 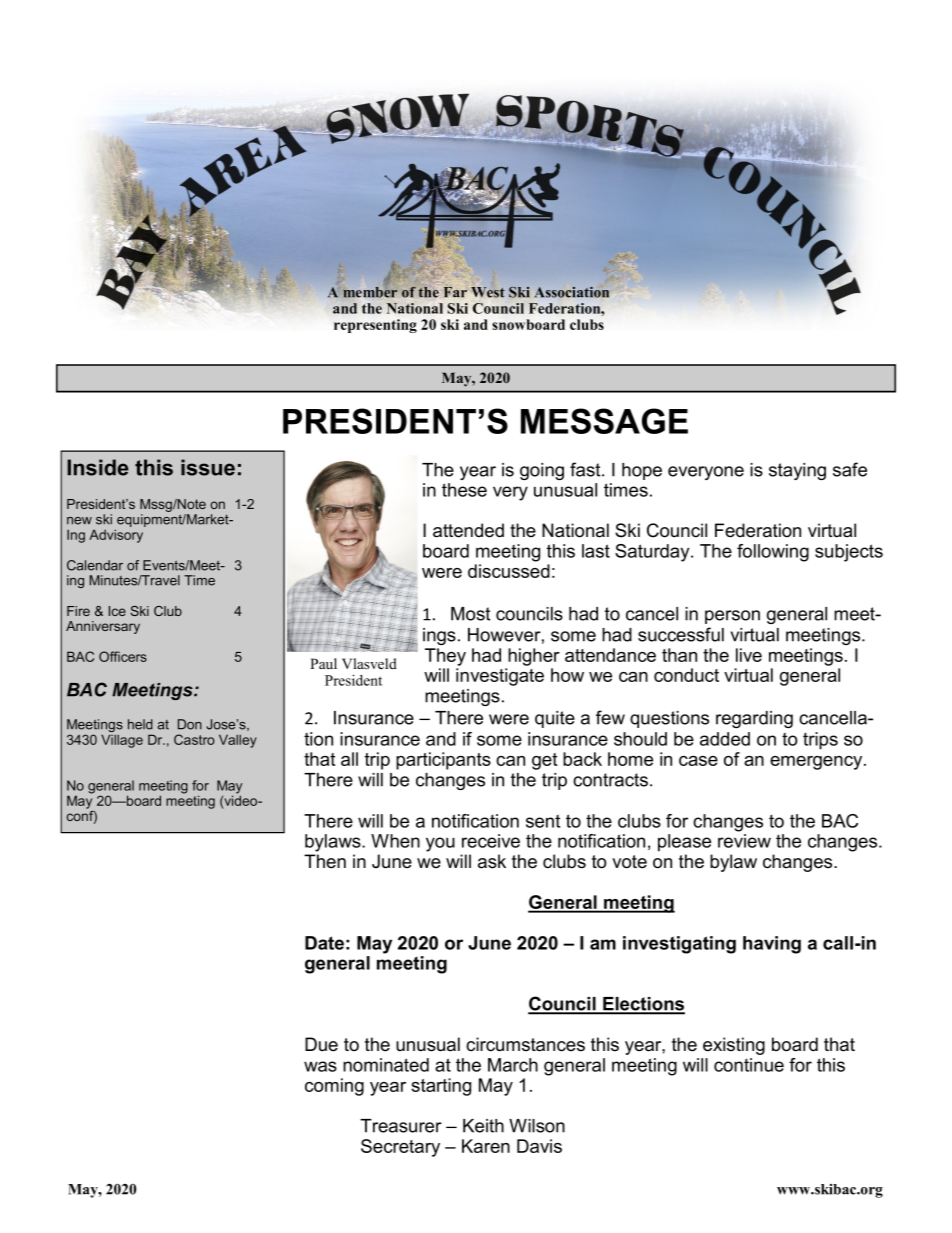 What do you see at coordinates (194, 739) in the screenshot?
I see `Castro` at bounding box center [194, 739].
